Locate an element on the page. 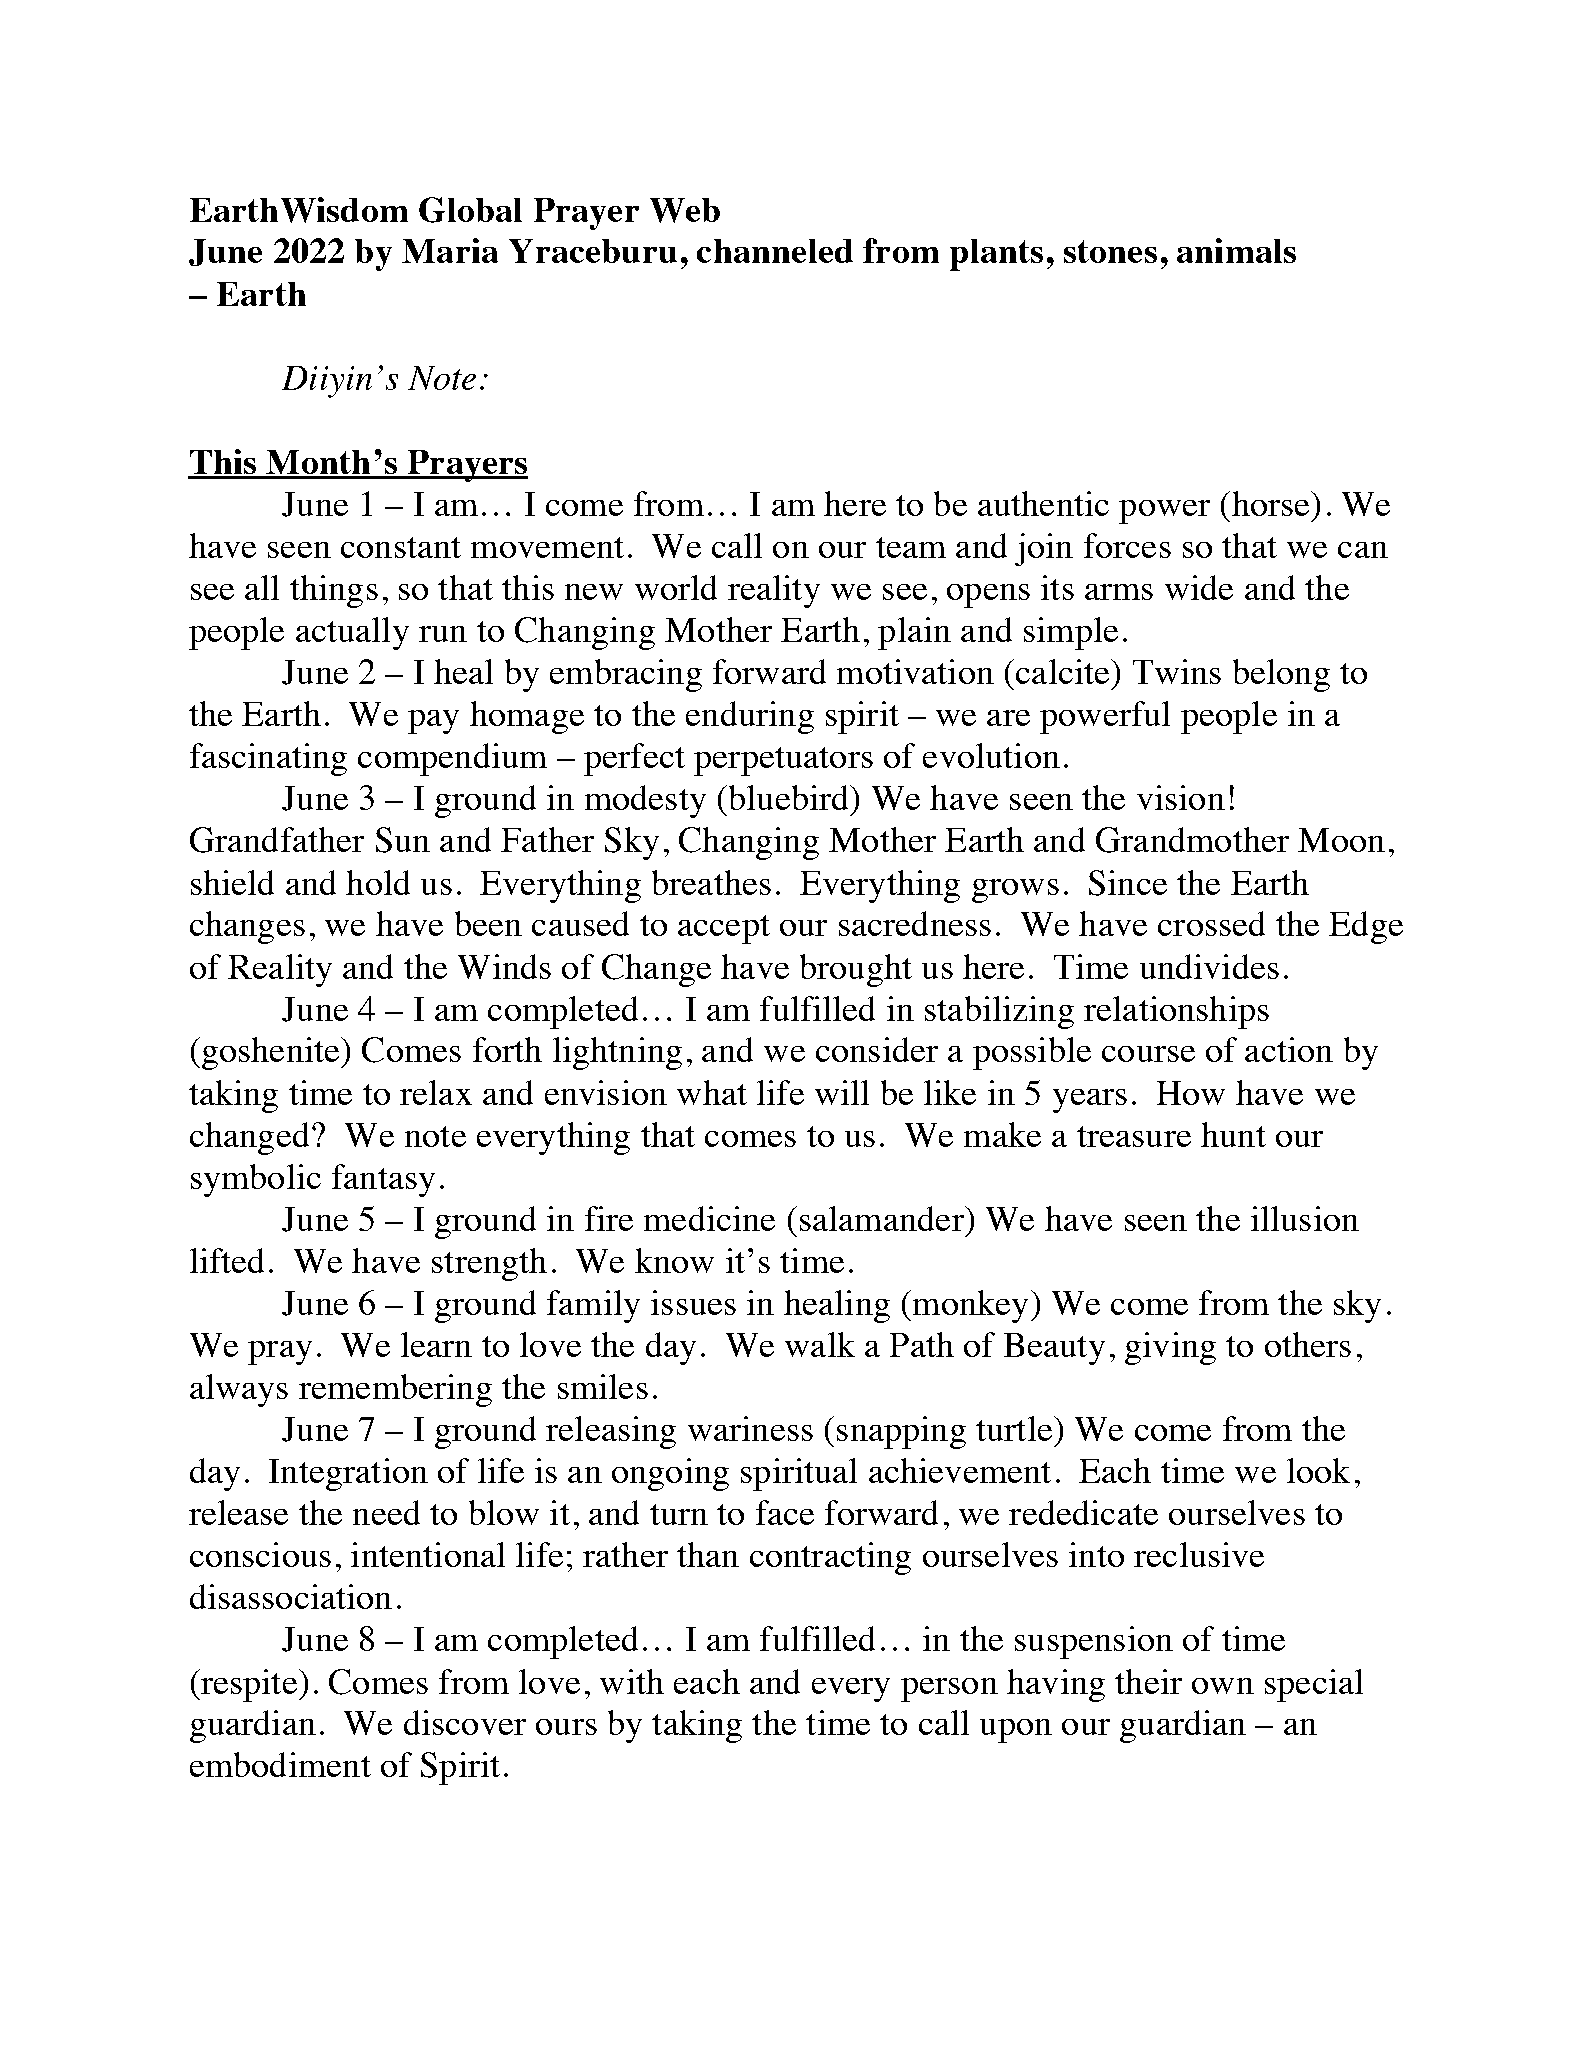 Image resolution: width=1592 pixels, height=2060 pixels. pay is located at coordinates (433, 722).
